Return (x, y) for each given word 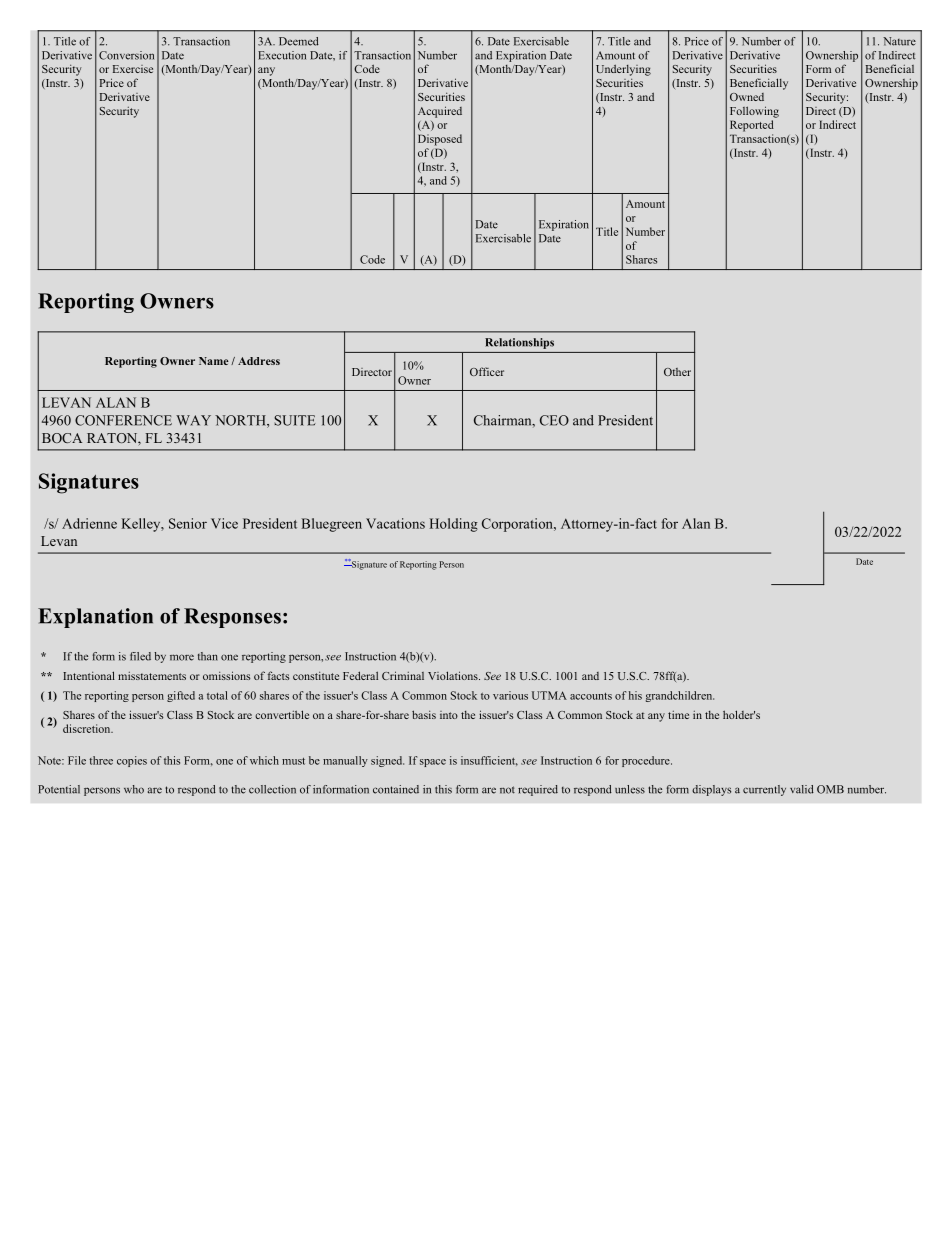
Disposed (440, 140)
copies (132, 761)
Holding (454, 525)
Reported (752, 126)
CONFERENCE (123, 420)
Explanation (95, 618)
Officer (487, 371)
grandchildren (680, 696)
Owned (747, 97)
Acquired (440, 112)
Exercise (133, 69)
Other (677, 372)
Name (214, 361)
